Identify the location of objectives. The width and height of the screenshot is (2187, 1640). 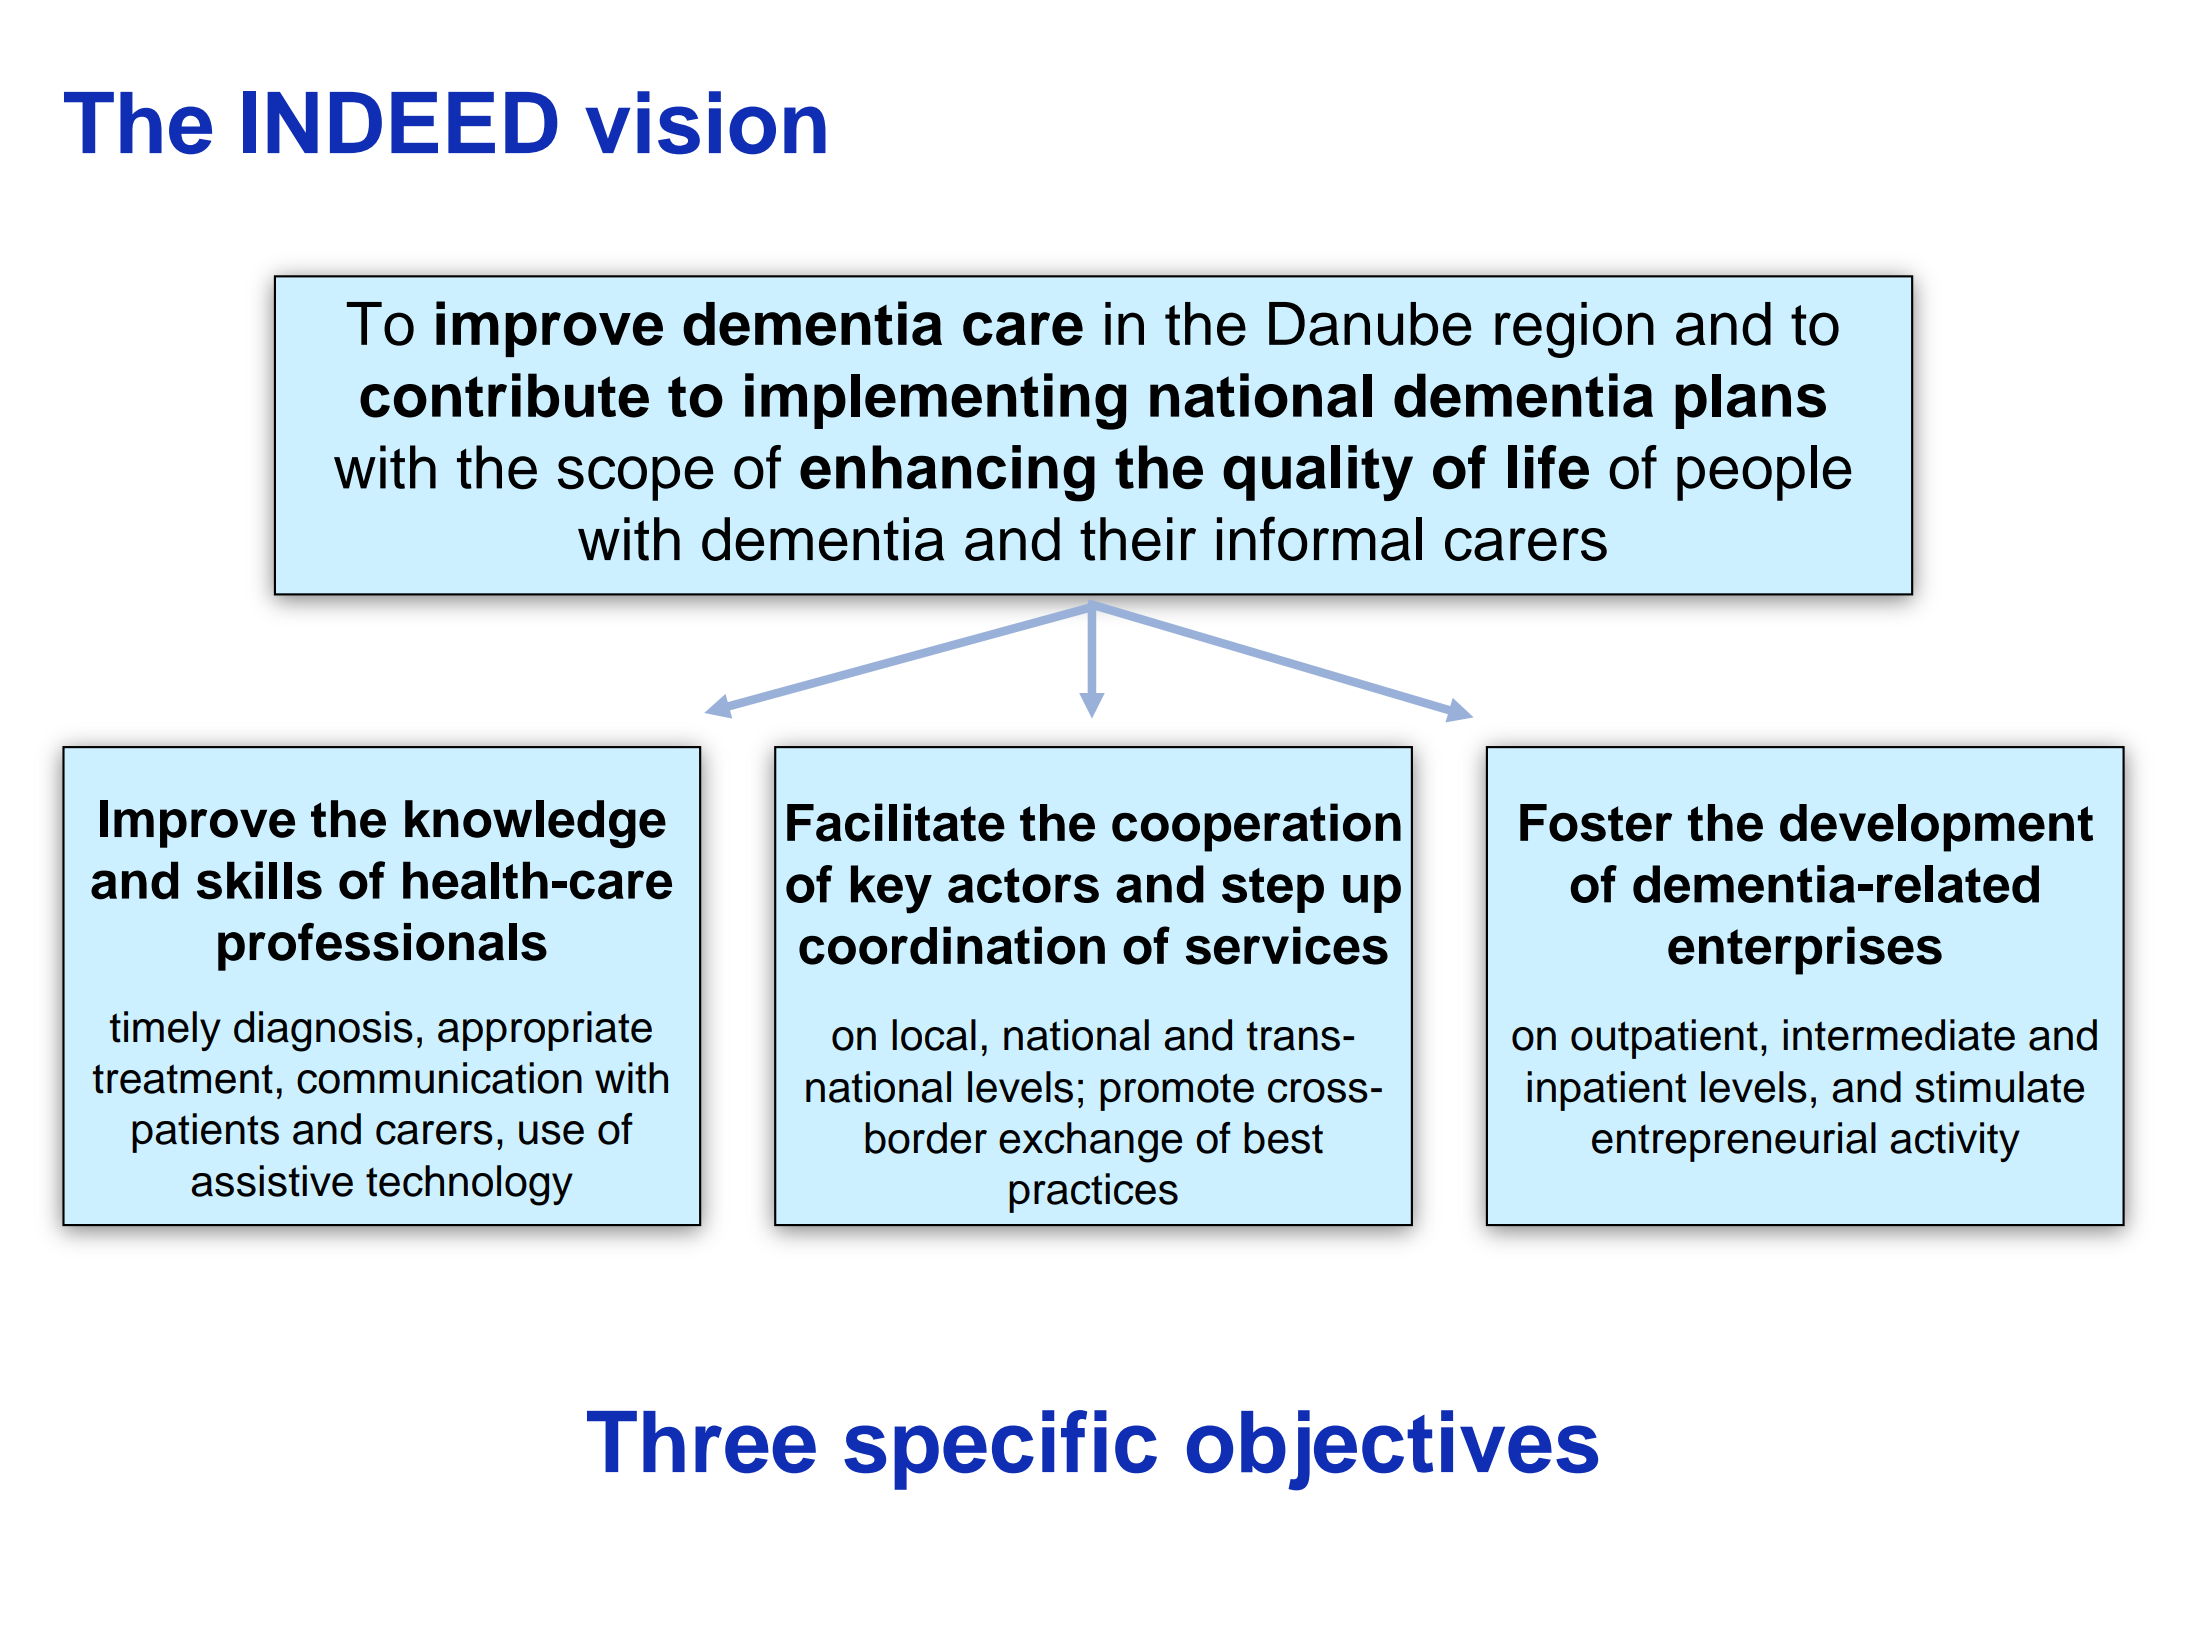
(1392, 1450).
